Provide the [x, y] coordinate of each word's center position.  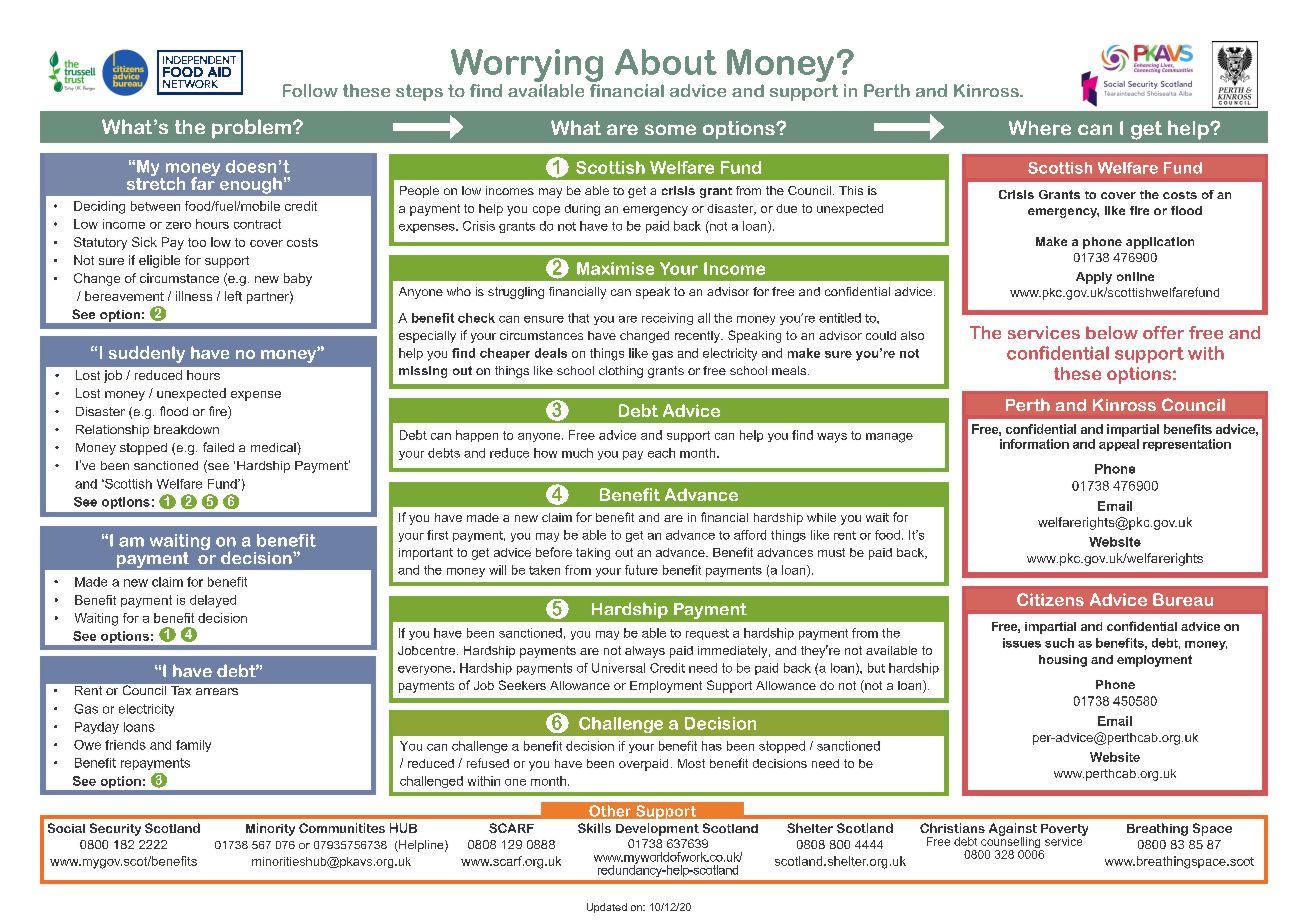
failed [218, 447]
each [661, 453]
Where [1040, 128]
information [1034, 444]
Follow [310, 90]
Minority [270, 829]
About [666, 62]
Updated [607, 908]
